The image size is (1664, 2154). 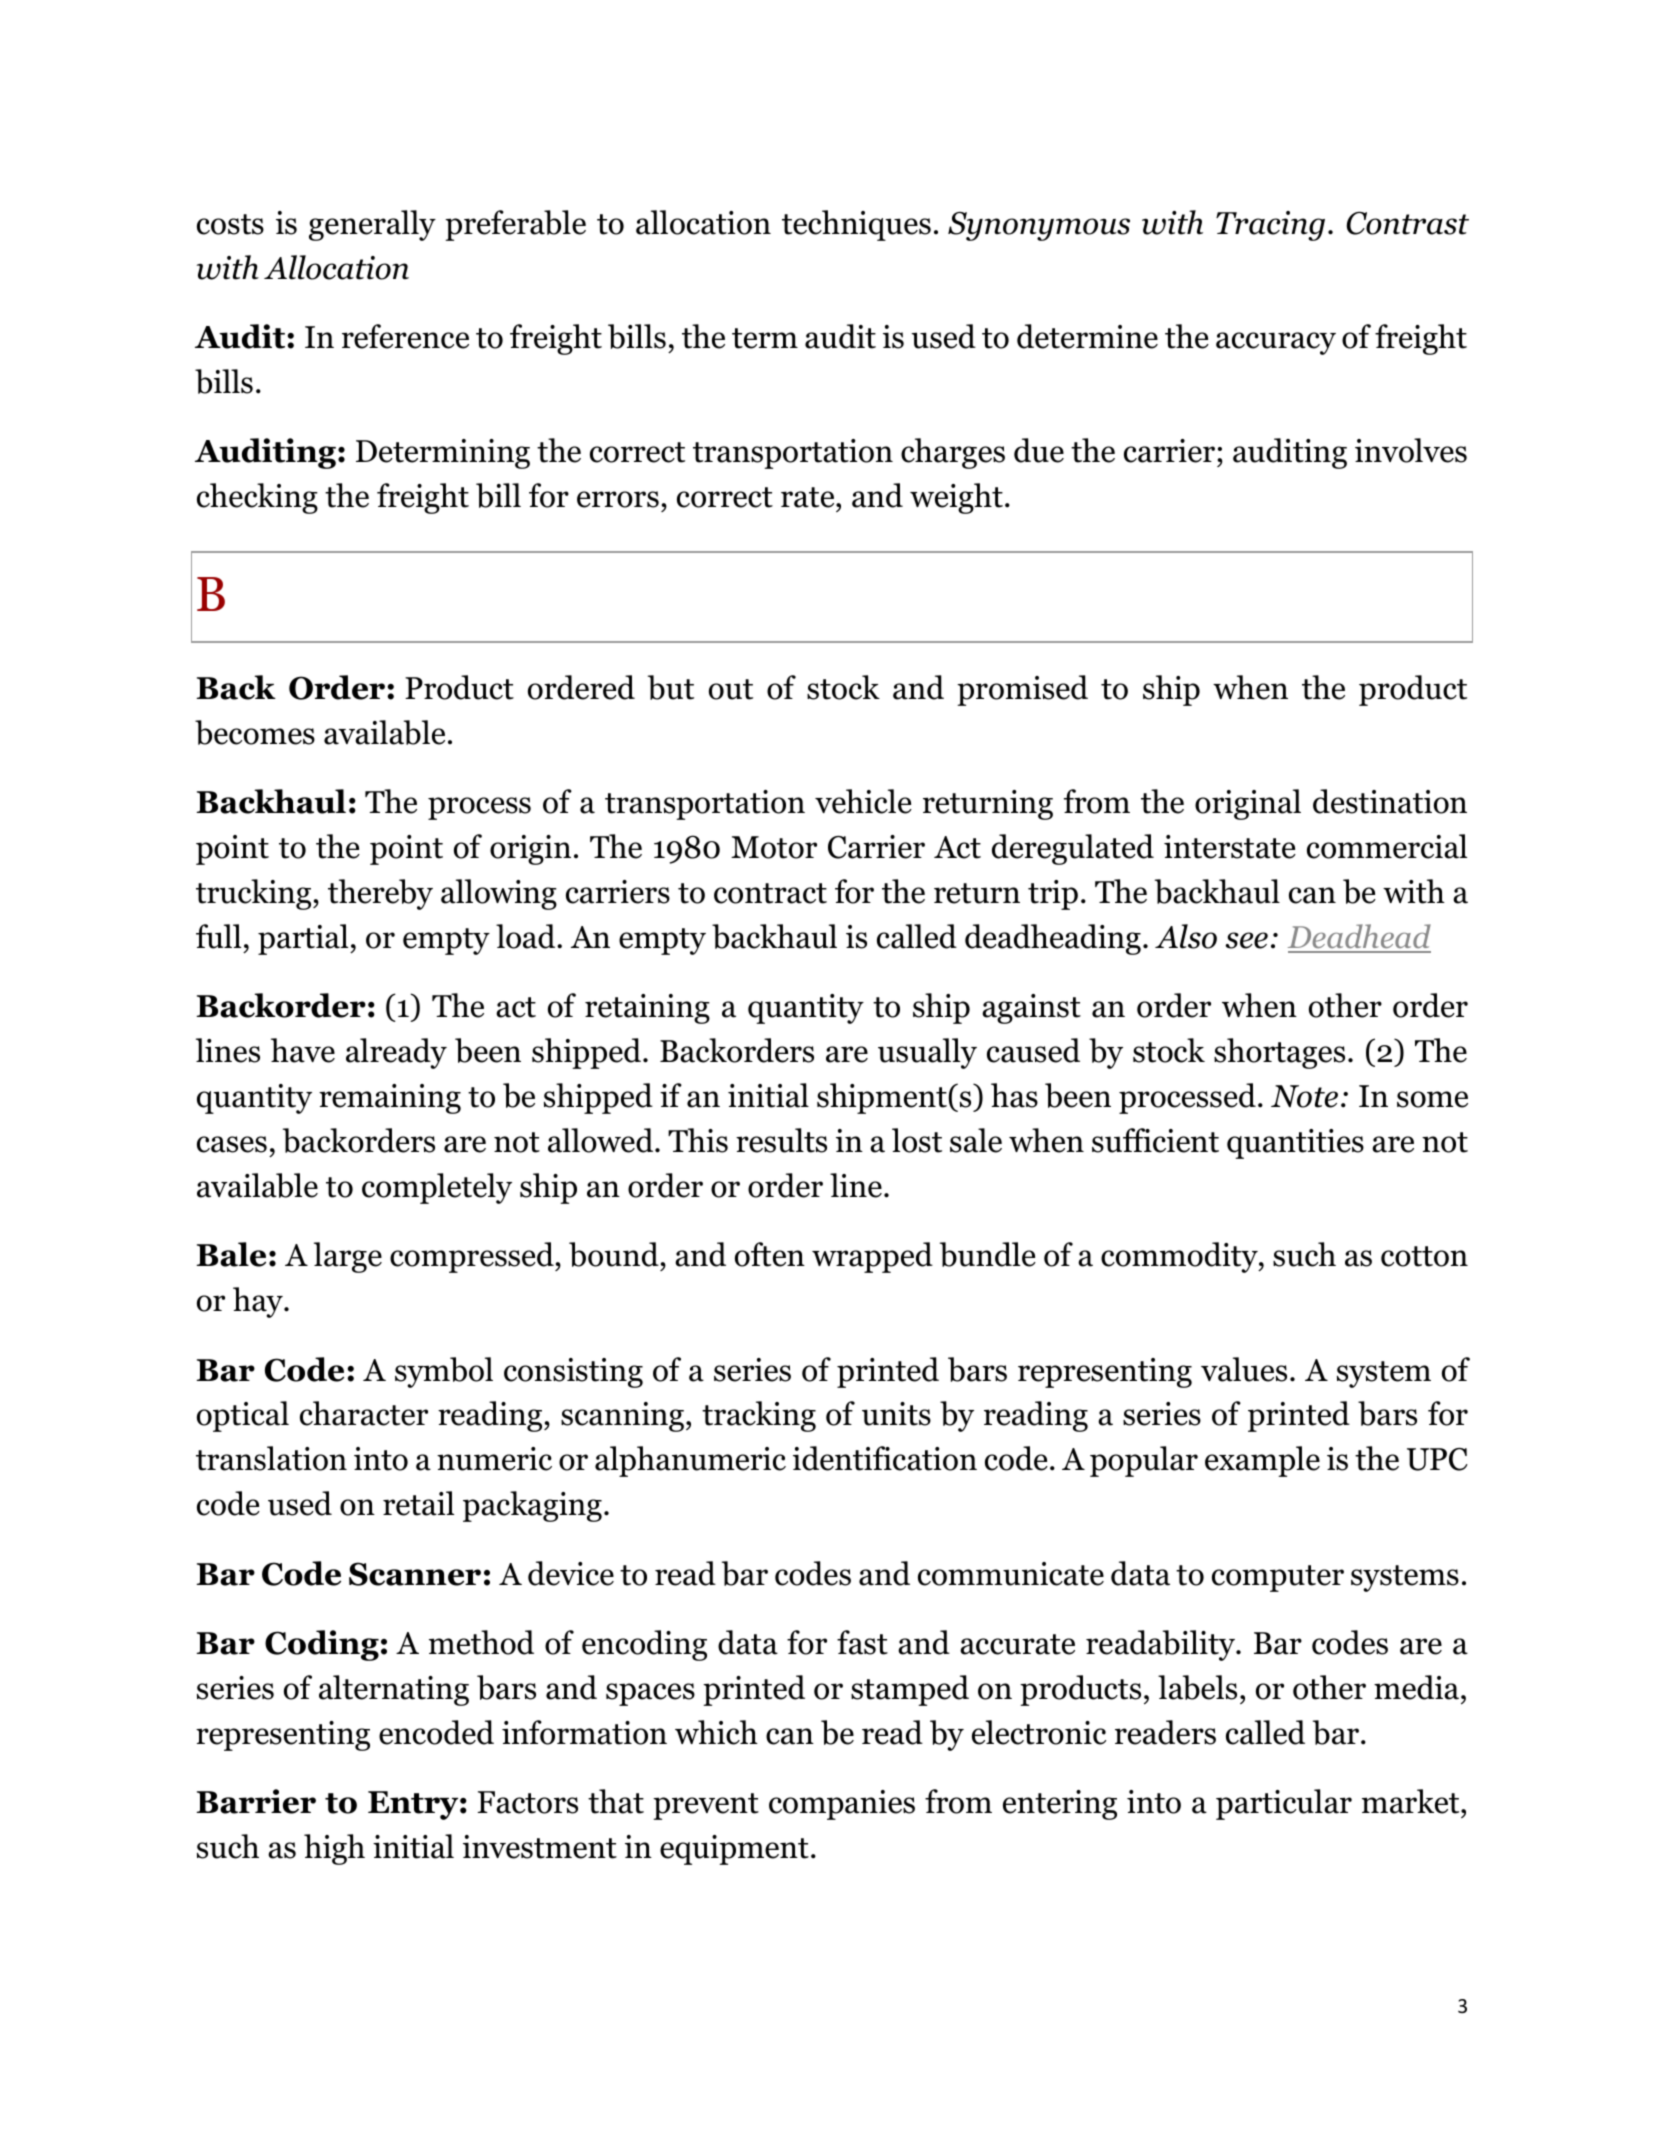 I want to click on Tracing, so click(x=1270, y=226).
